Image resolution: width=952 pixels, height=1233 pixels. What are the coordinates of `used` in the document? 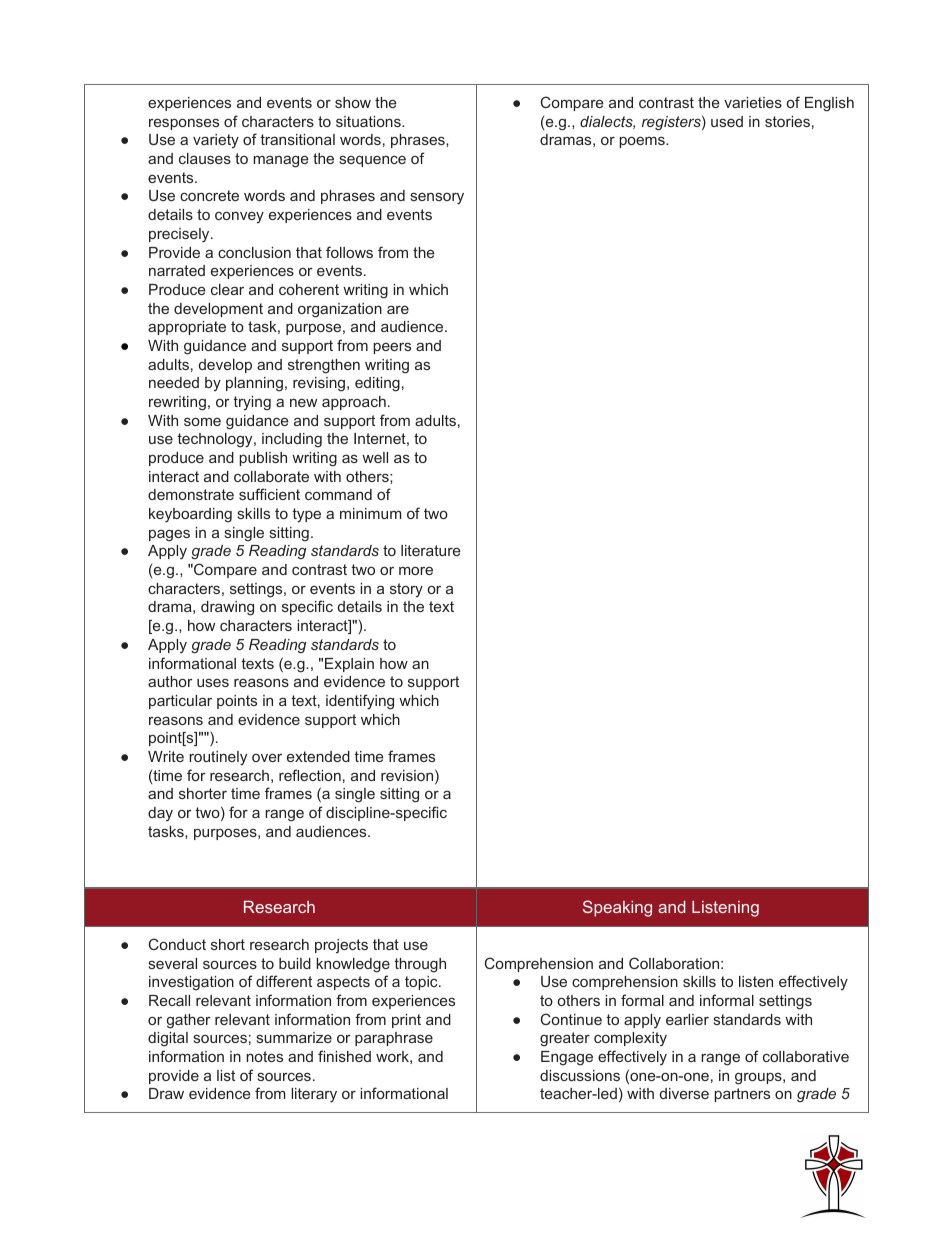 It's located at (727, 121).
